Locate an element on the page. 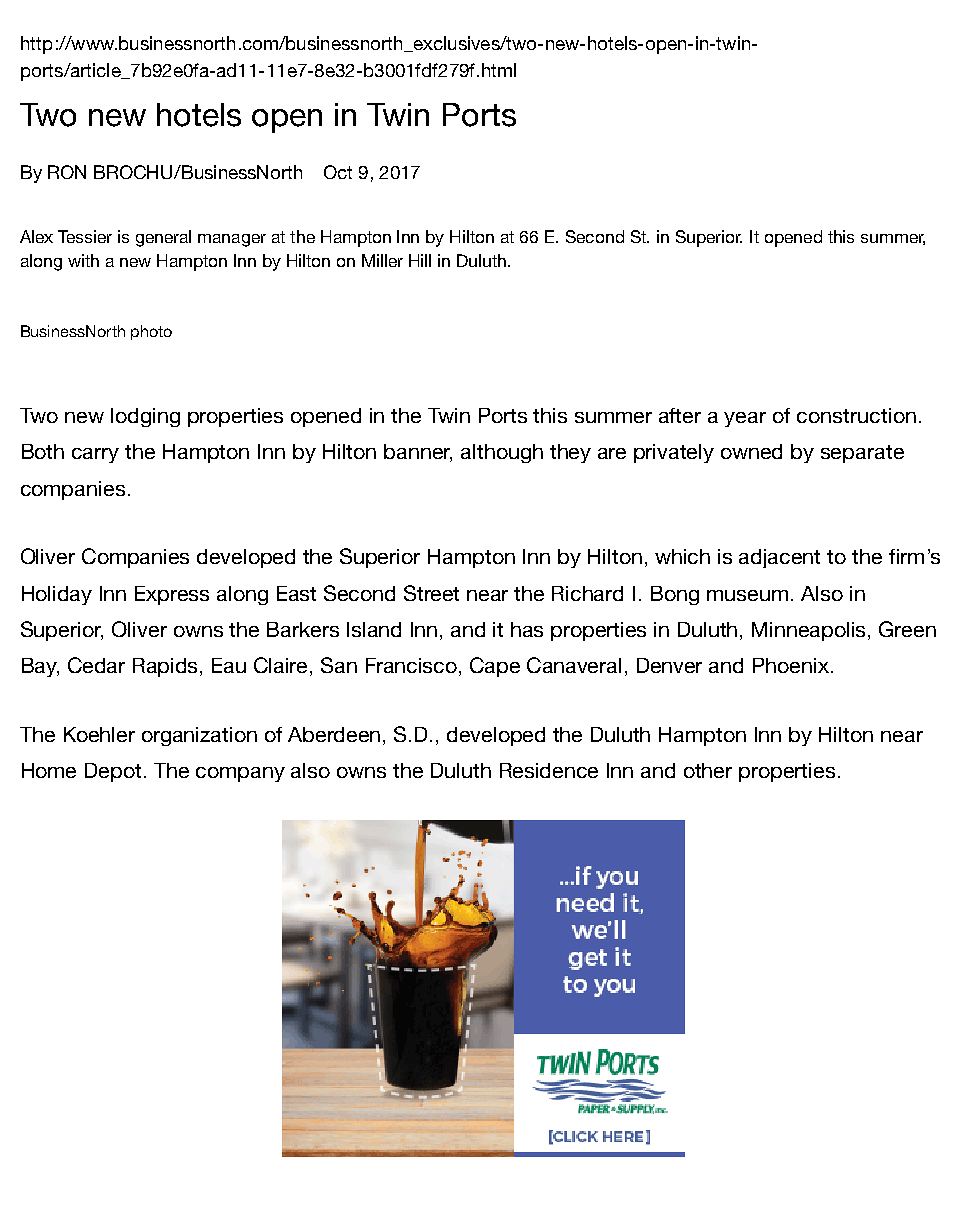 This page has width=967, height=1232. Residence is located at coordinates (549, 770).
